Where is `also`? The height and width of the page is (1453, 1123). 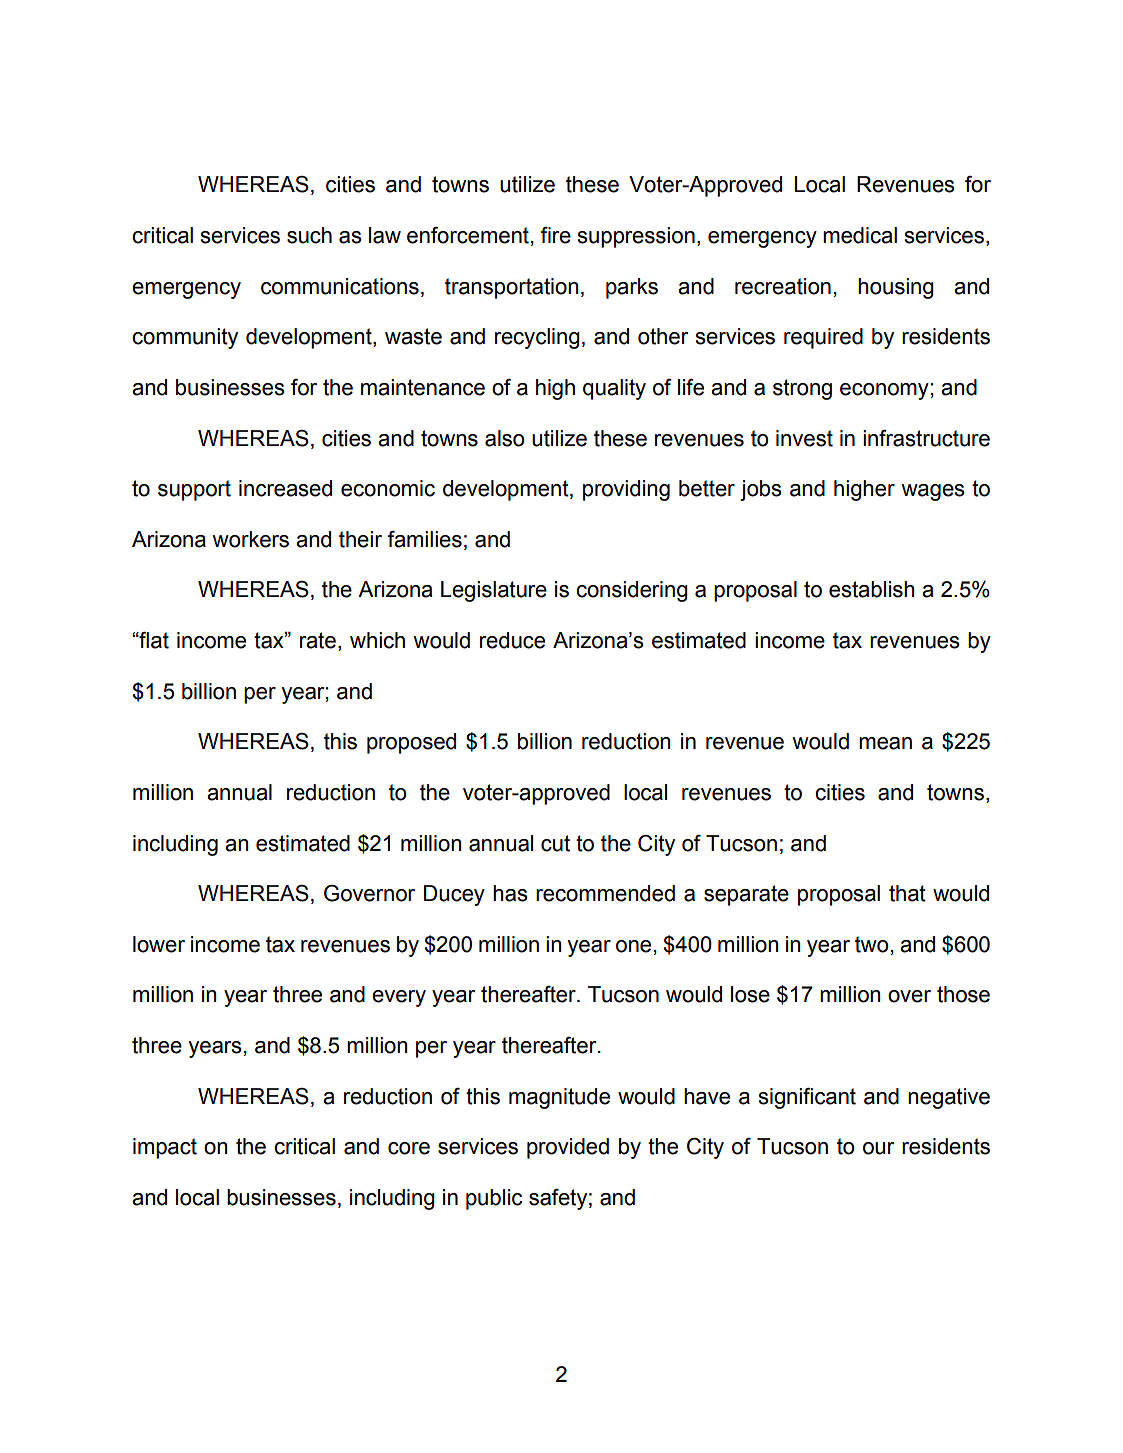 also is located at coordinates (504, 438).
